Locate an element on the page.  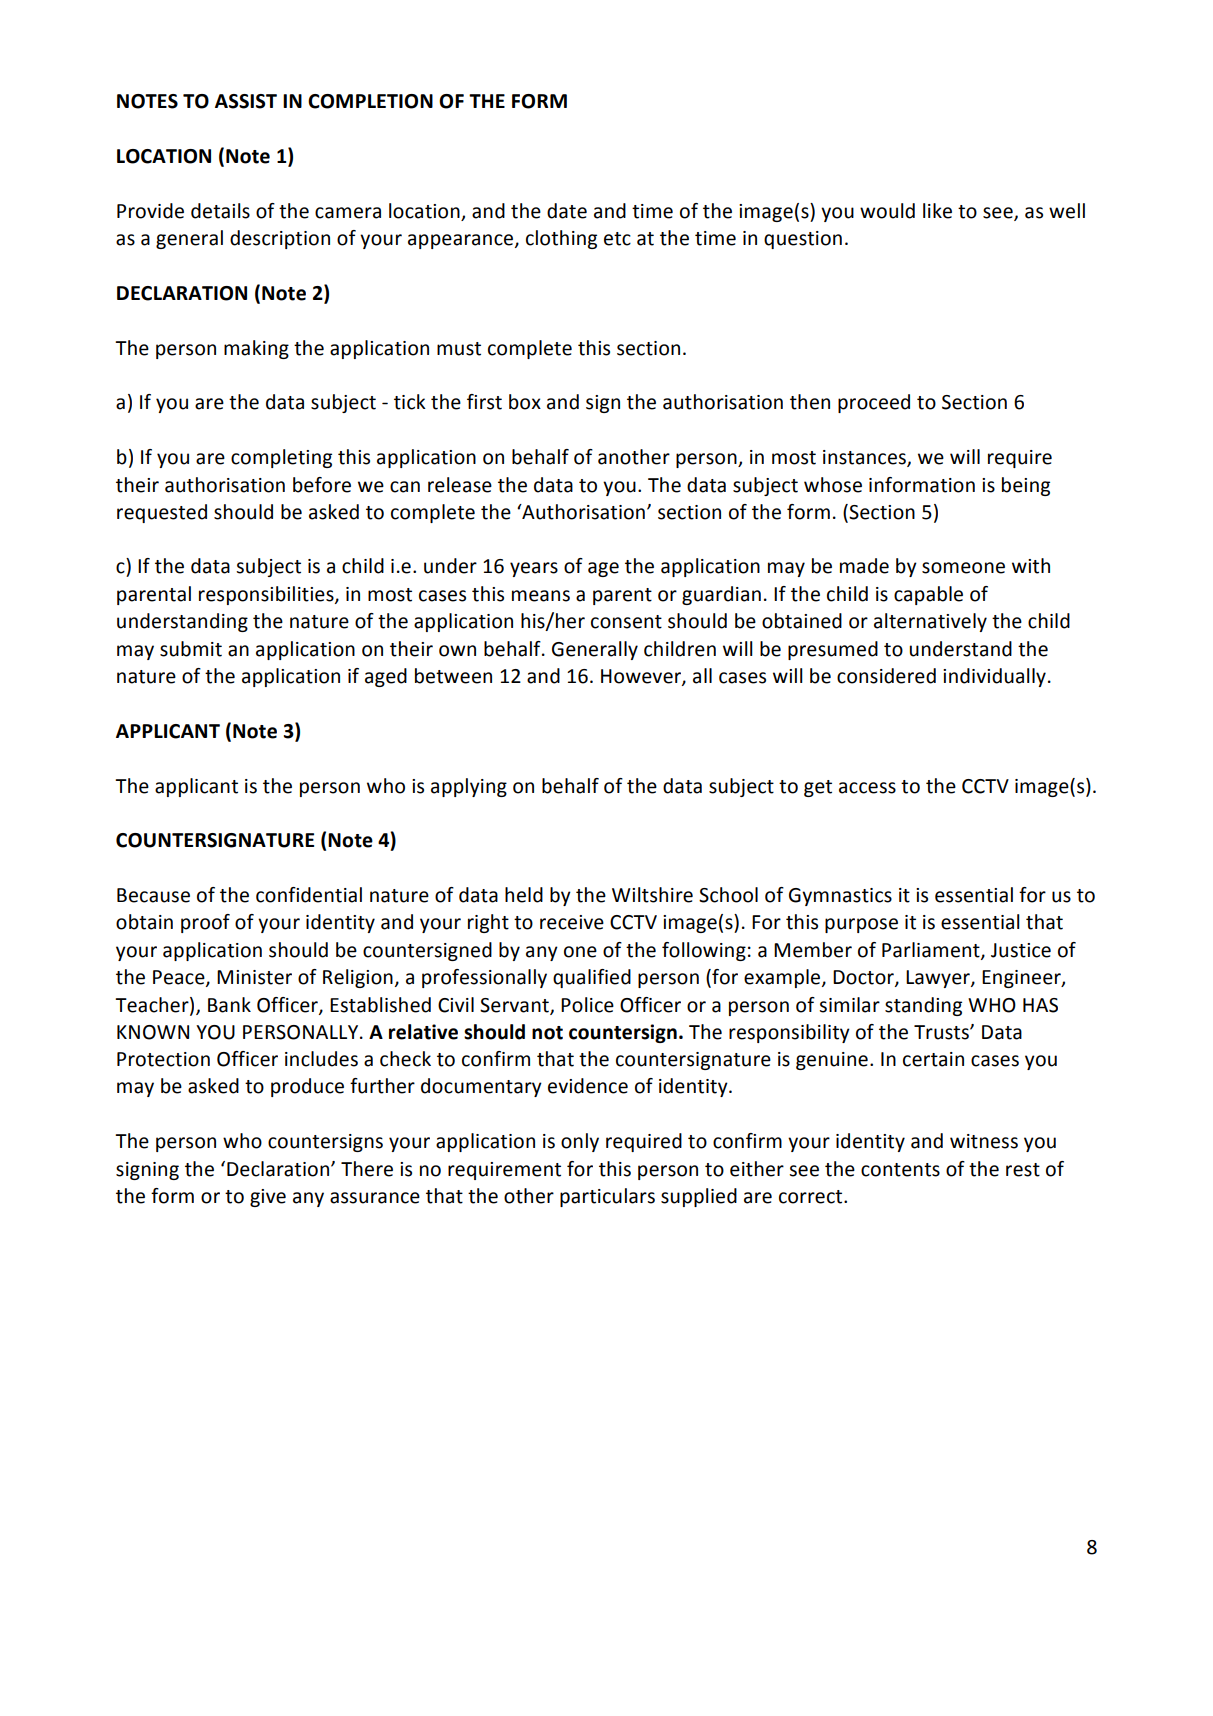
like is located at coordinates (937, 211).
